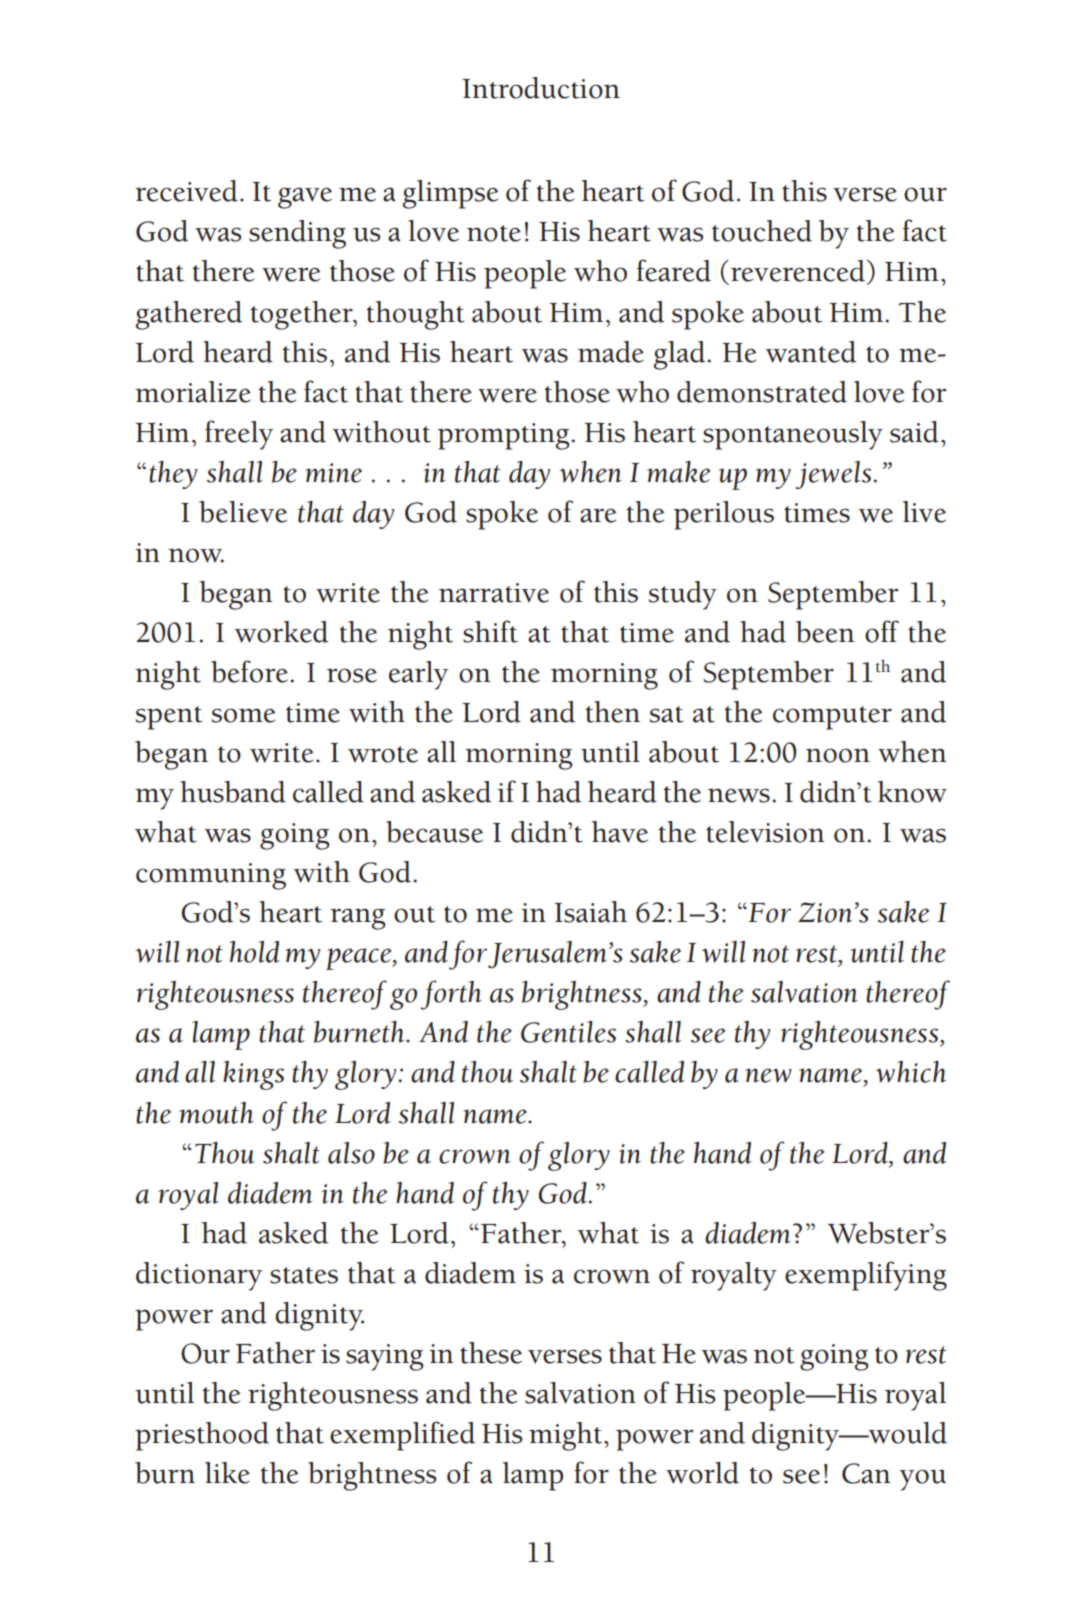  I want to click on like, so click(227, 1473).
